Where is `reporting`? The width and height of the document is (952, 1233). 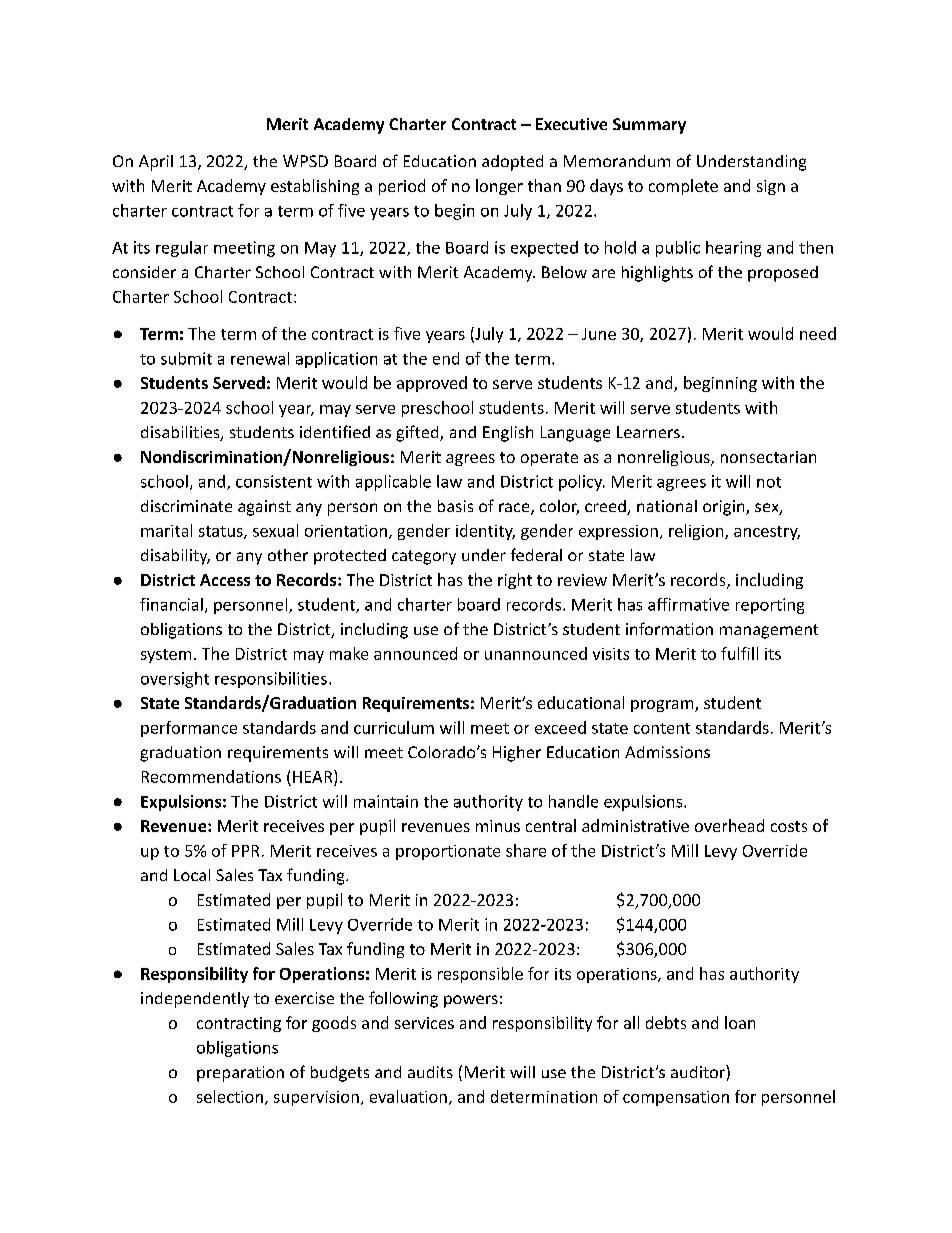
reporting is located at coordinates (770, 606).
